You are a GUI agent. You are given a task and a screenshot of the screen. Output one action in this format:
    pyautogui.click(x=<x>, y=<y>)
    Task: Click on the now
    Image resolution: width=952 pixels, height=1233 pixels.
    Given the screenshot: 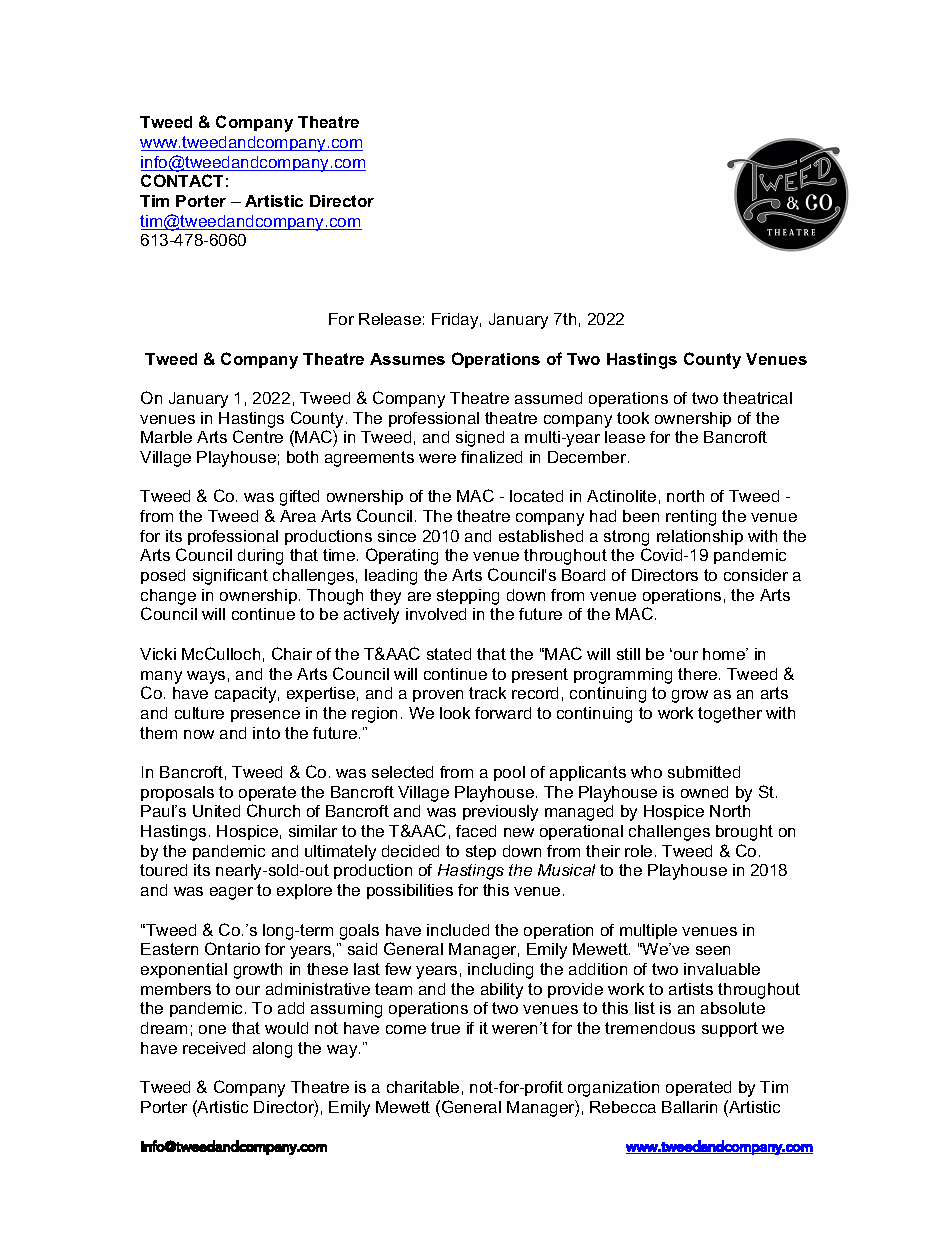 What is the action you would take?
    pyautogui.click(x=199, y=734)
